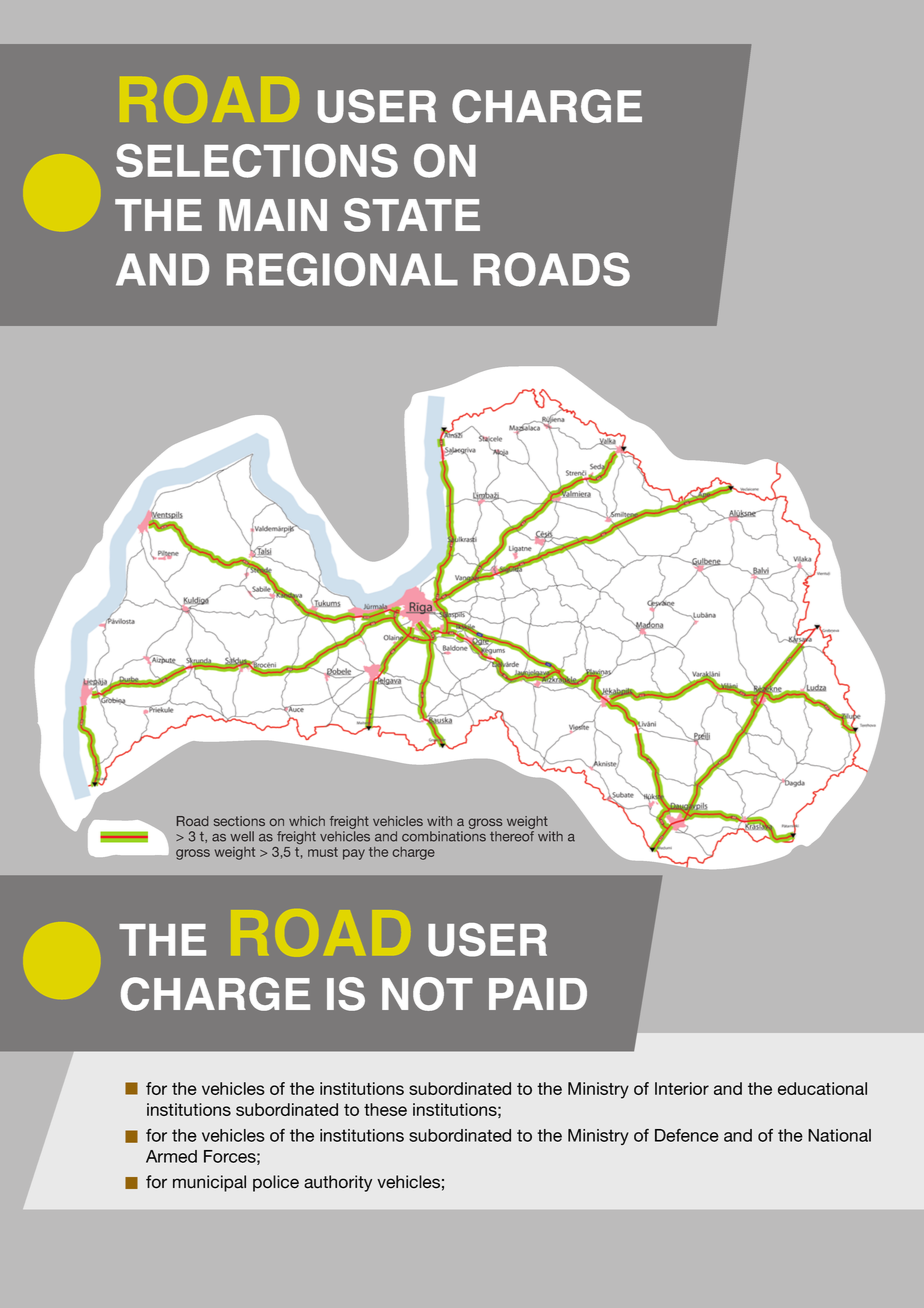 Image resolution: width=924 pixels, height=1308 pixels. I want to click on MAIN, so click(273, 215).
